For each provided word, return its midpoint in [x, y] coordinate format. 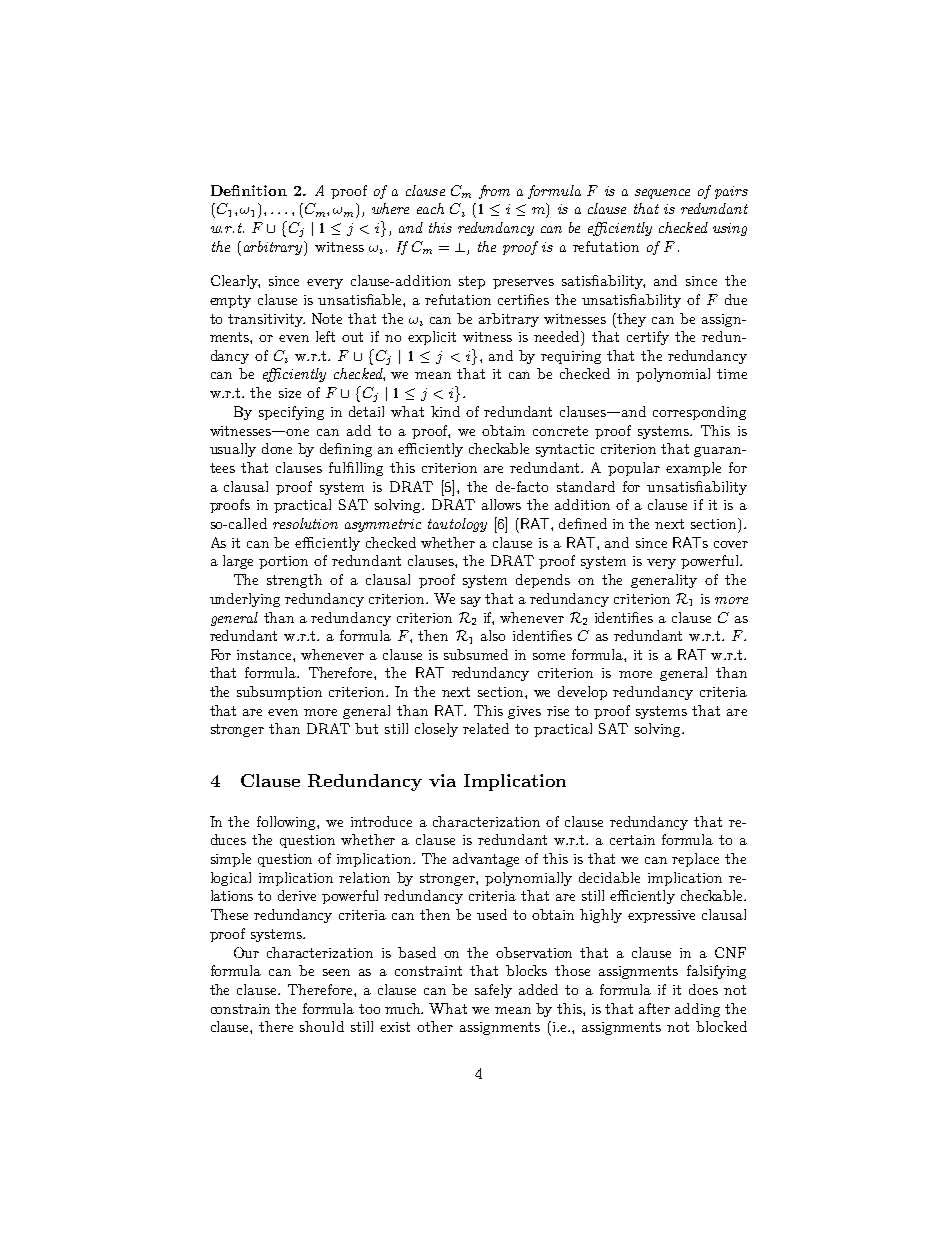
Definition [249, 190]
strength [294, 581]
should [322, 1026]
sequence [662, 194]
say [471, 602]
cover [731, 544]
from [494, 192]
